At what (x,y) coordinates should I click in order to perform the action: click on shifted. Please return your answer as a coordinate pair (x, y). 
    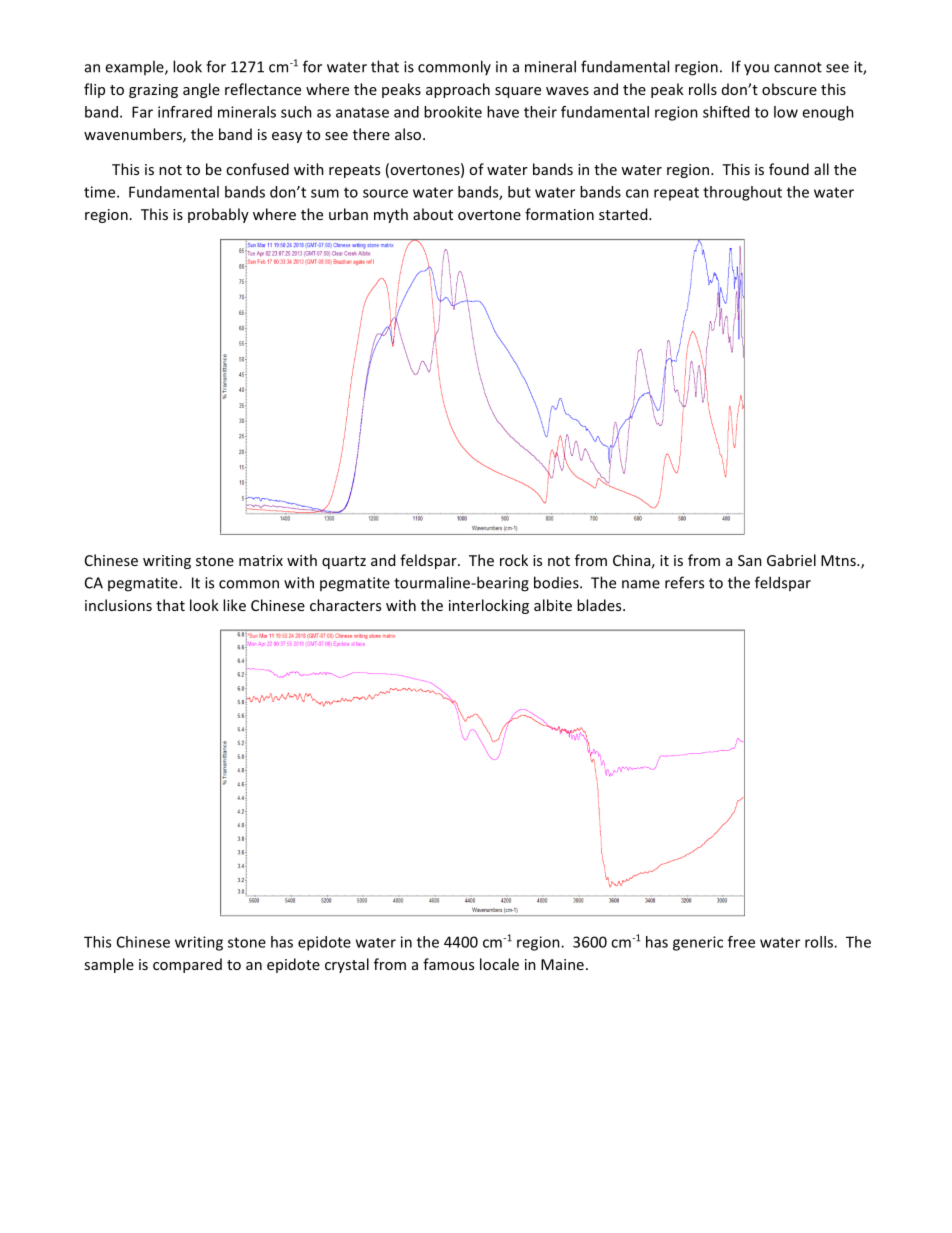
    Looking at the image, I should click on (726, 112).
